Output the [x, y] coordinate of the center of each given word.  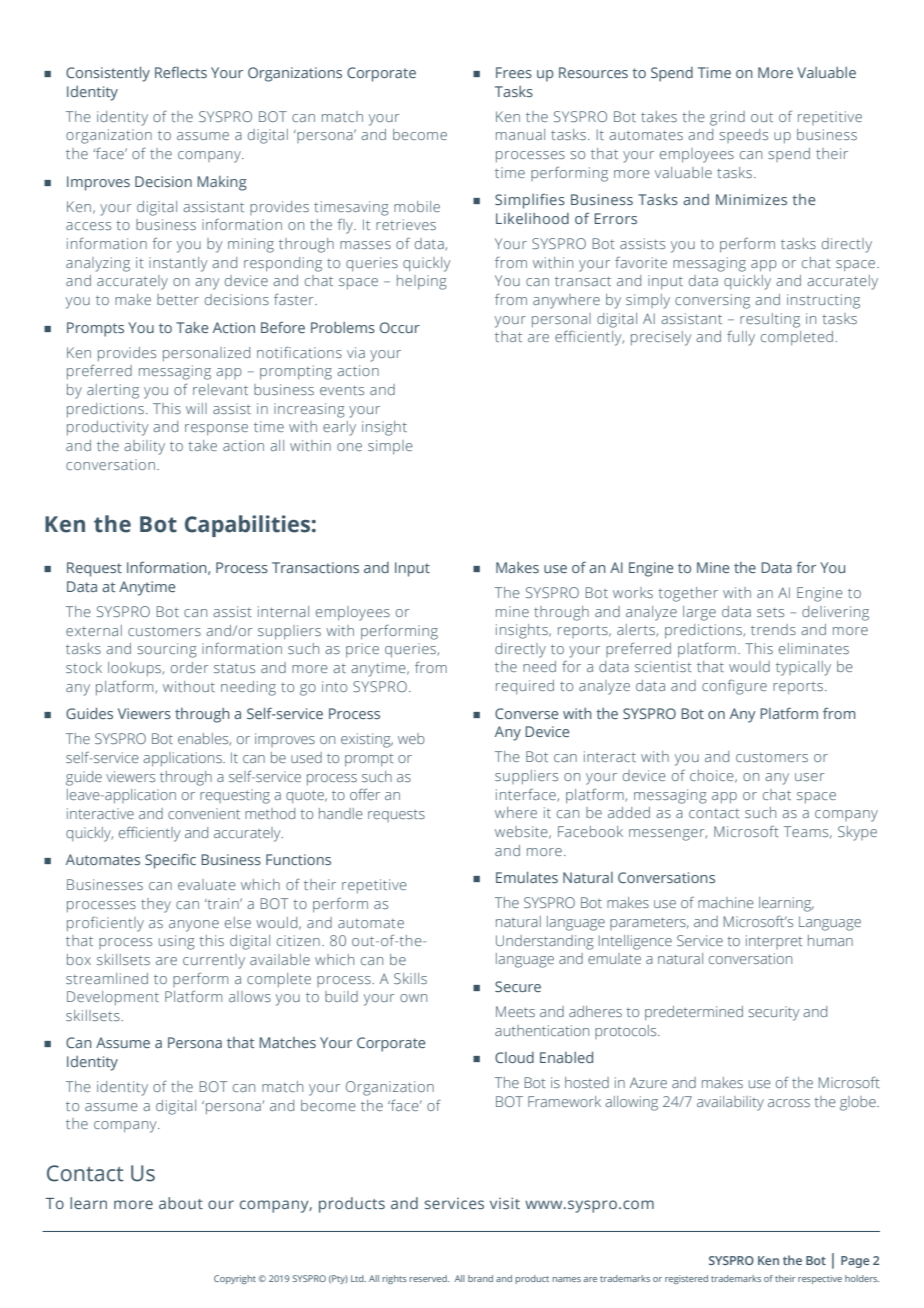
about [181, 1203]
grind [727, 118]
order [190, 667]
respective [820, 1279]
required [525, 687]
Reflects [181, 72]
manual [520, 134]
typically [803, 668]
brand [480, 1278]
